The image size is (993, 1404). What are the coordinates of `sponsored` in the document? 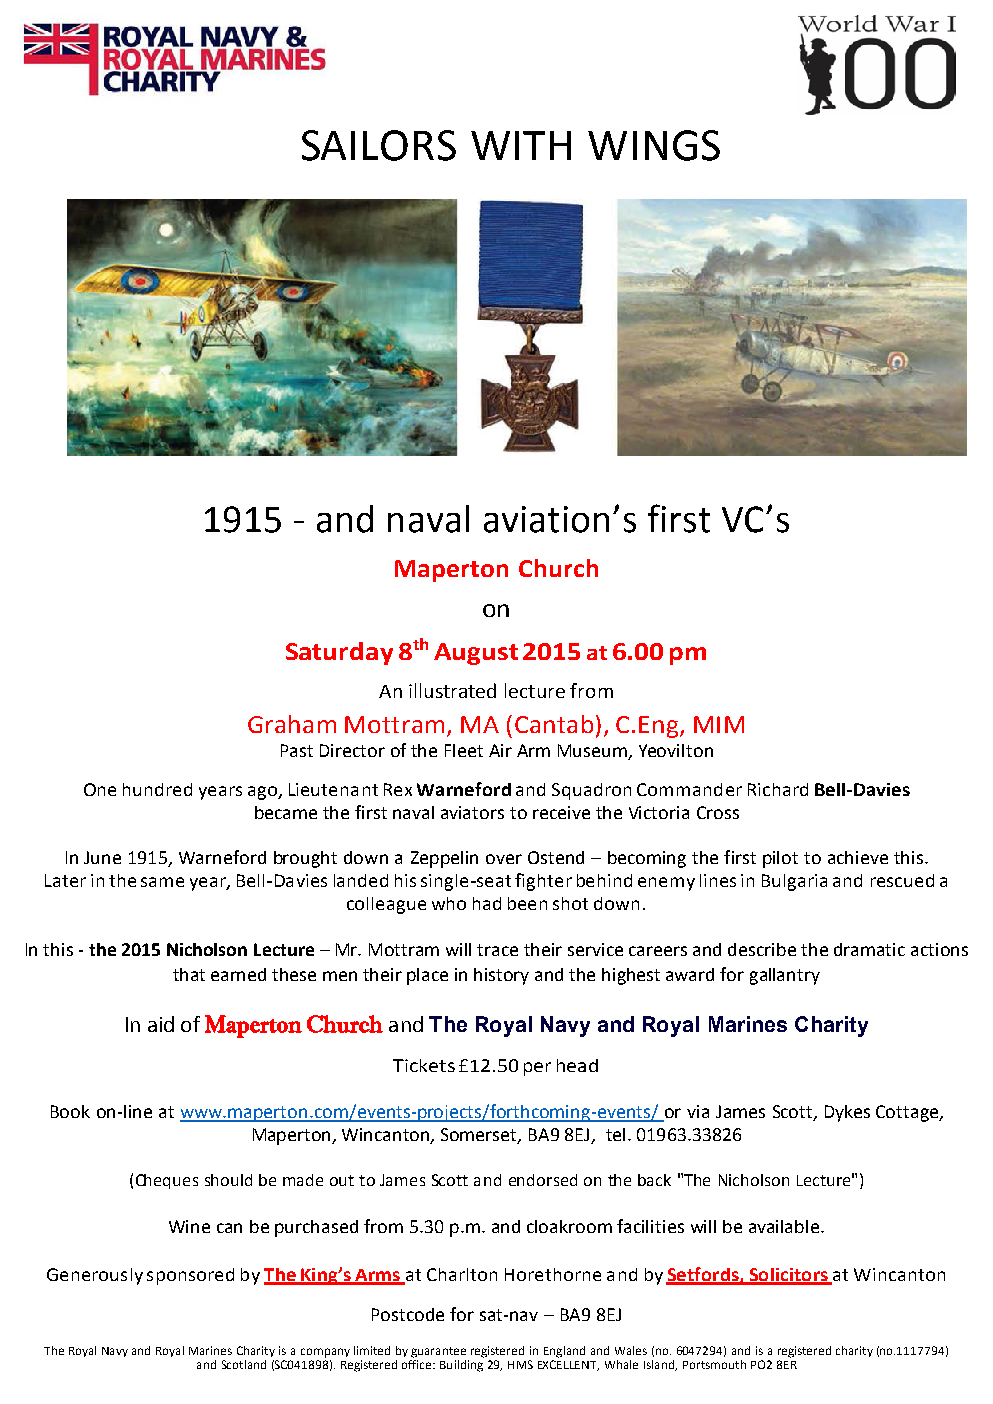 It's located at (190, 1276).
